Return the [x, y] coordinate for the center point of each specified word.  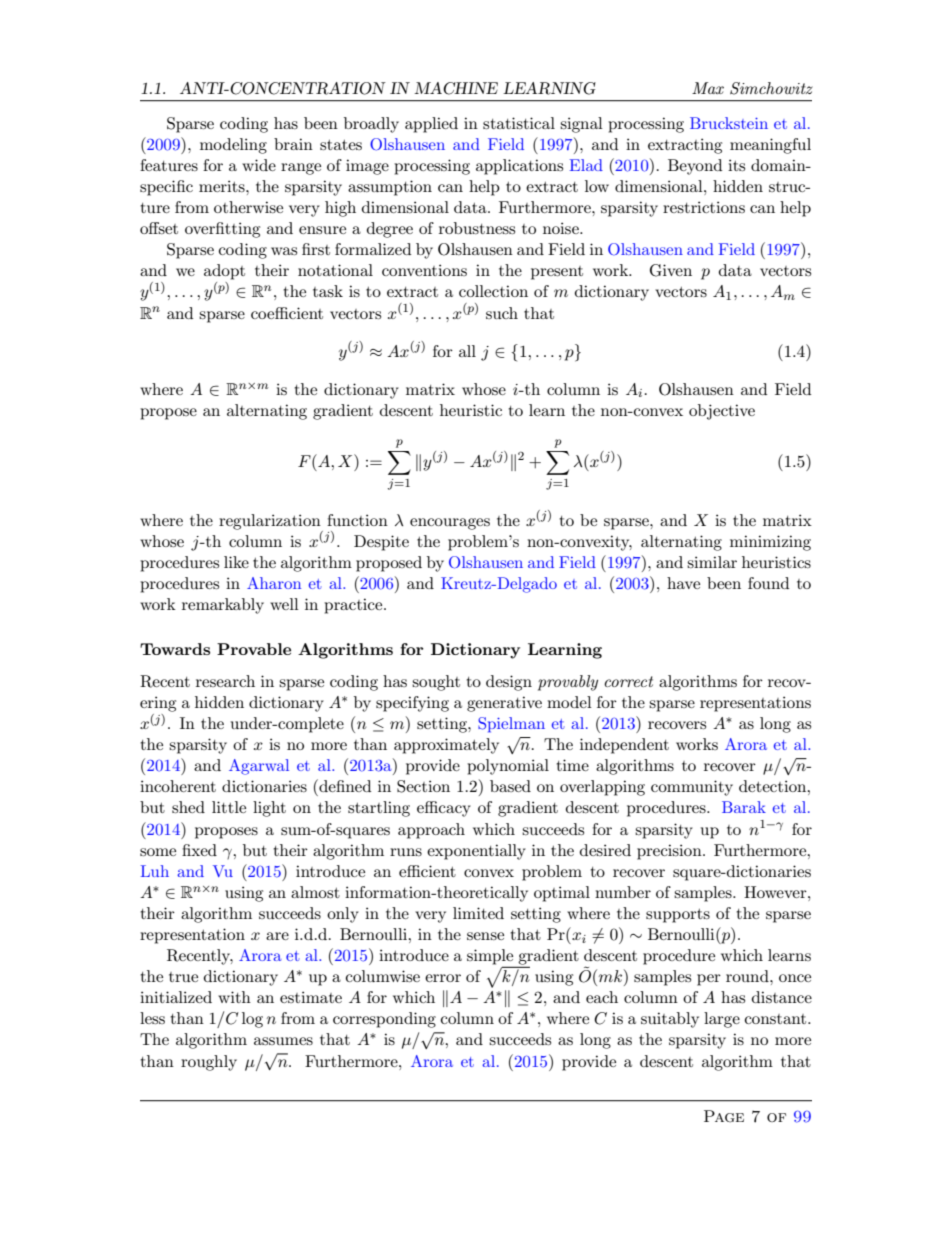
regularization [271, 523]
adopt [224, 272]
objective [722, 412]
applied [431, 125]
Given [671, 270]
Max [708, 88]
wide [259, 165]
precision [670, 852]
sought [436, 683]
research [225, 681]
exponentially [476, 852]
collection [493, 291]
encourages [450, 524]
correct [628, 681]
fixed [199, 850]
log [252, 1020]
